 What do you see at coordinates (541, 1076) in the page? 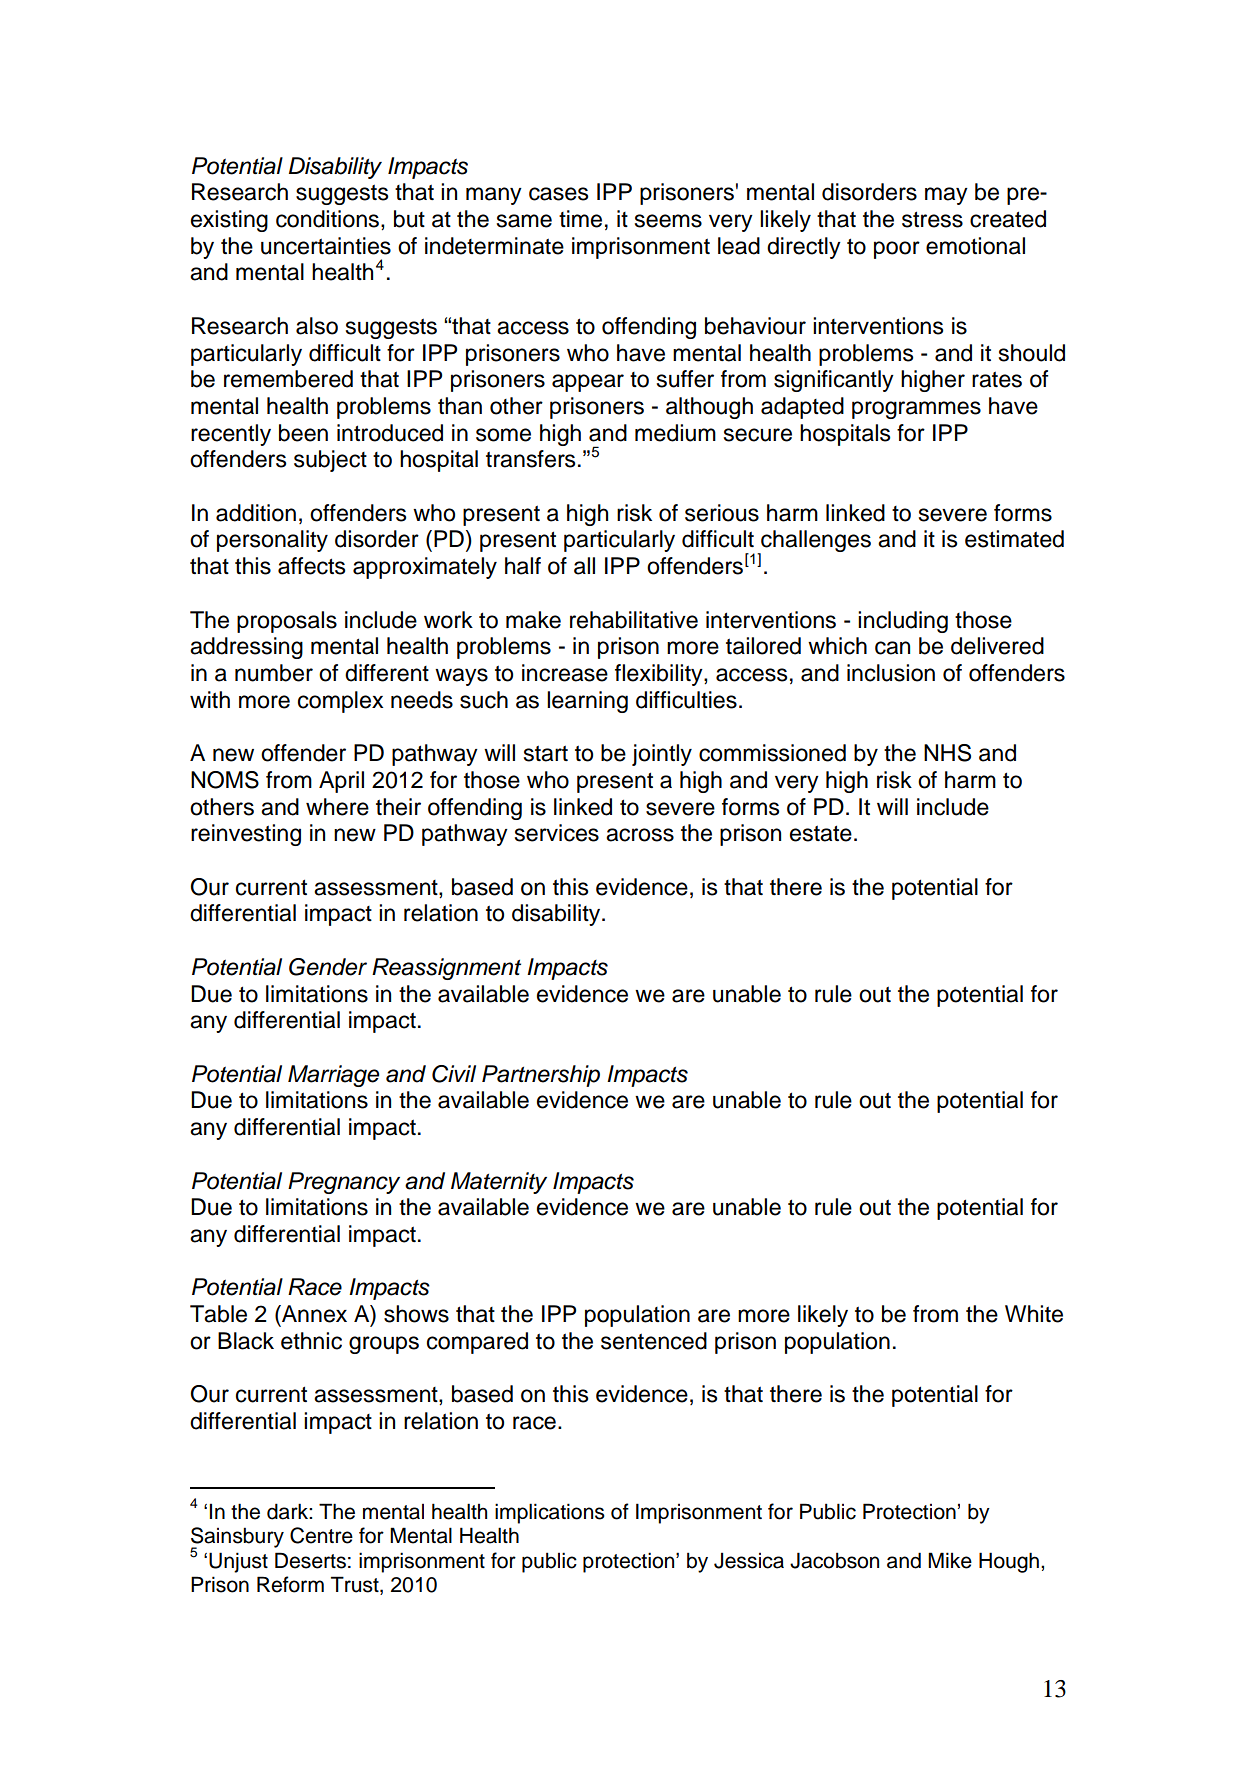
I see `Partnership` at bounding box center [541, 1076].
